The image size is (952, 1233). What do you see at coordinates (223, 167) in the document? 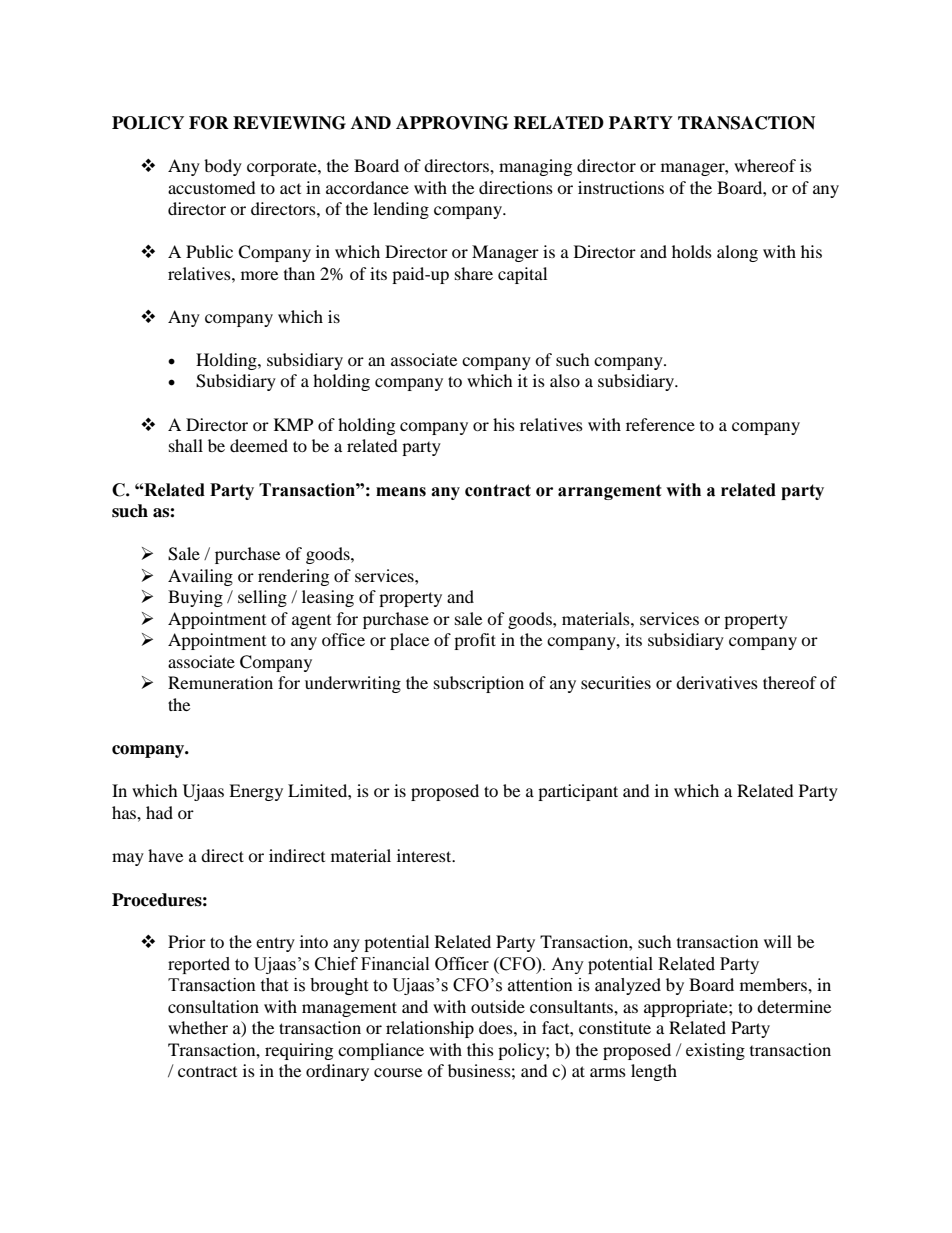
I see `body` at bounding box center [223, 167].
